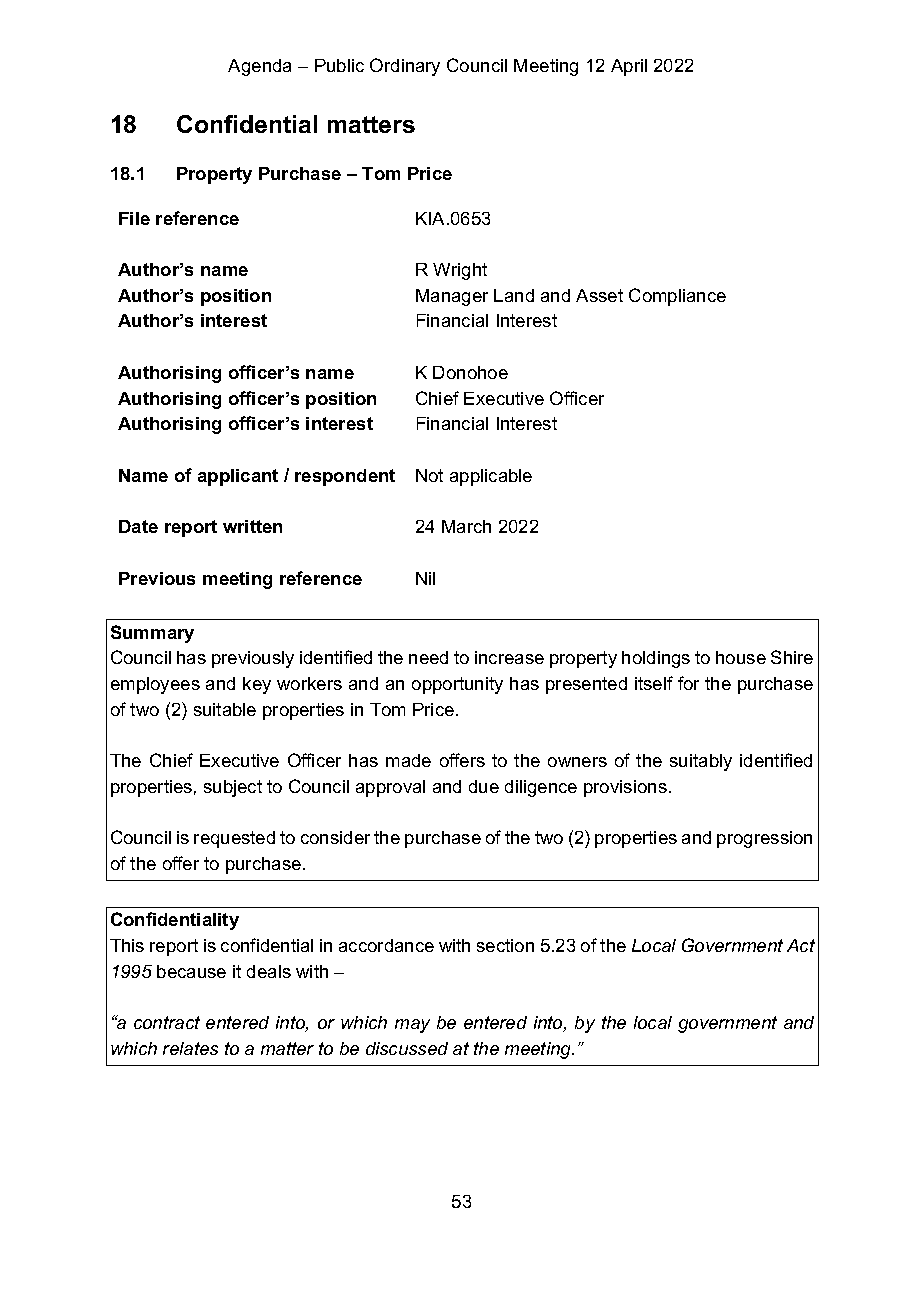 The width and height of the screenshot is (924, 1308). I want to click on March, so click(466, 526).
